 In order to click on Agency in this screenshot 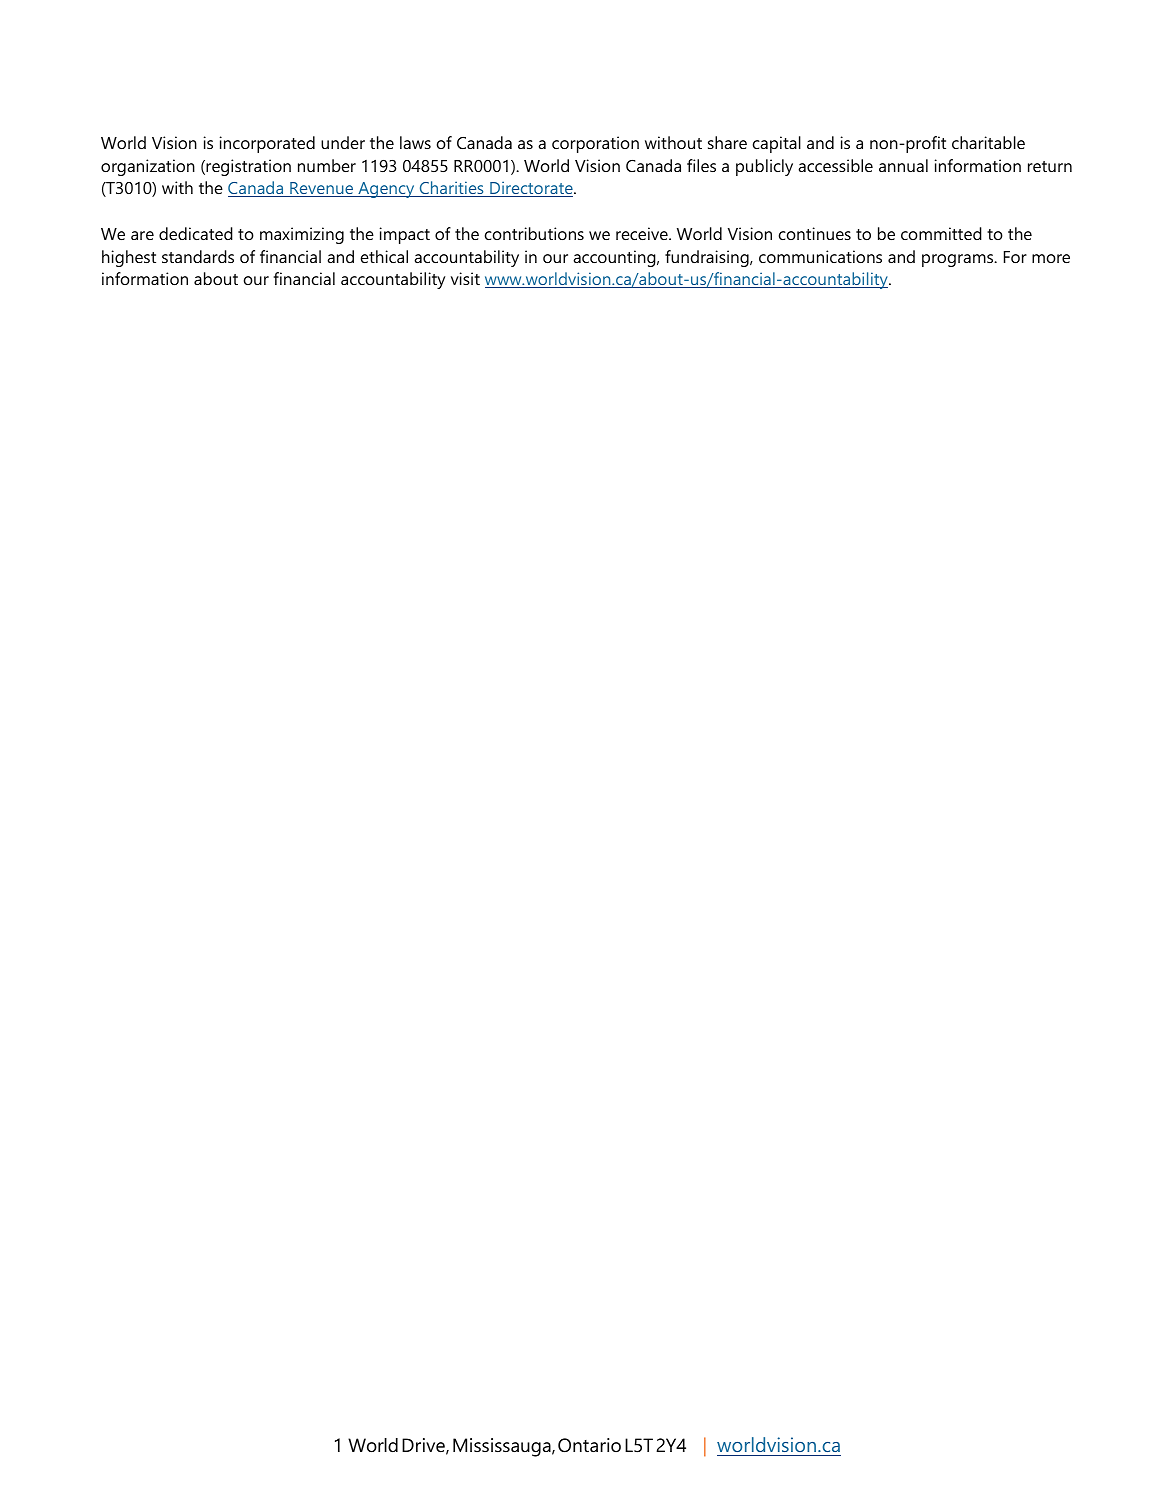, I will do `click(386, 190)`.
